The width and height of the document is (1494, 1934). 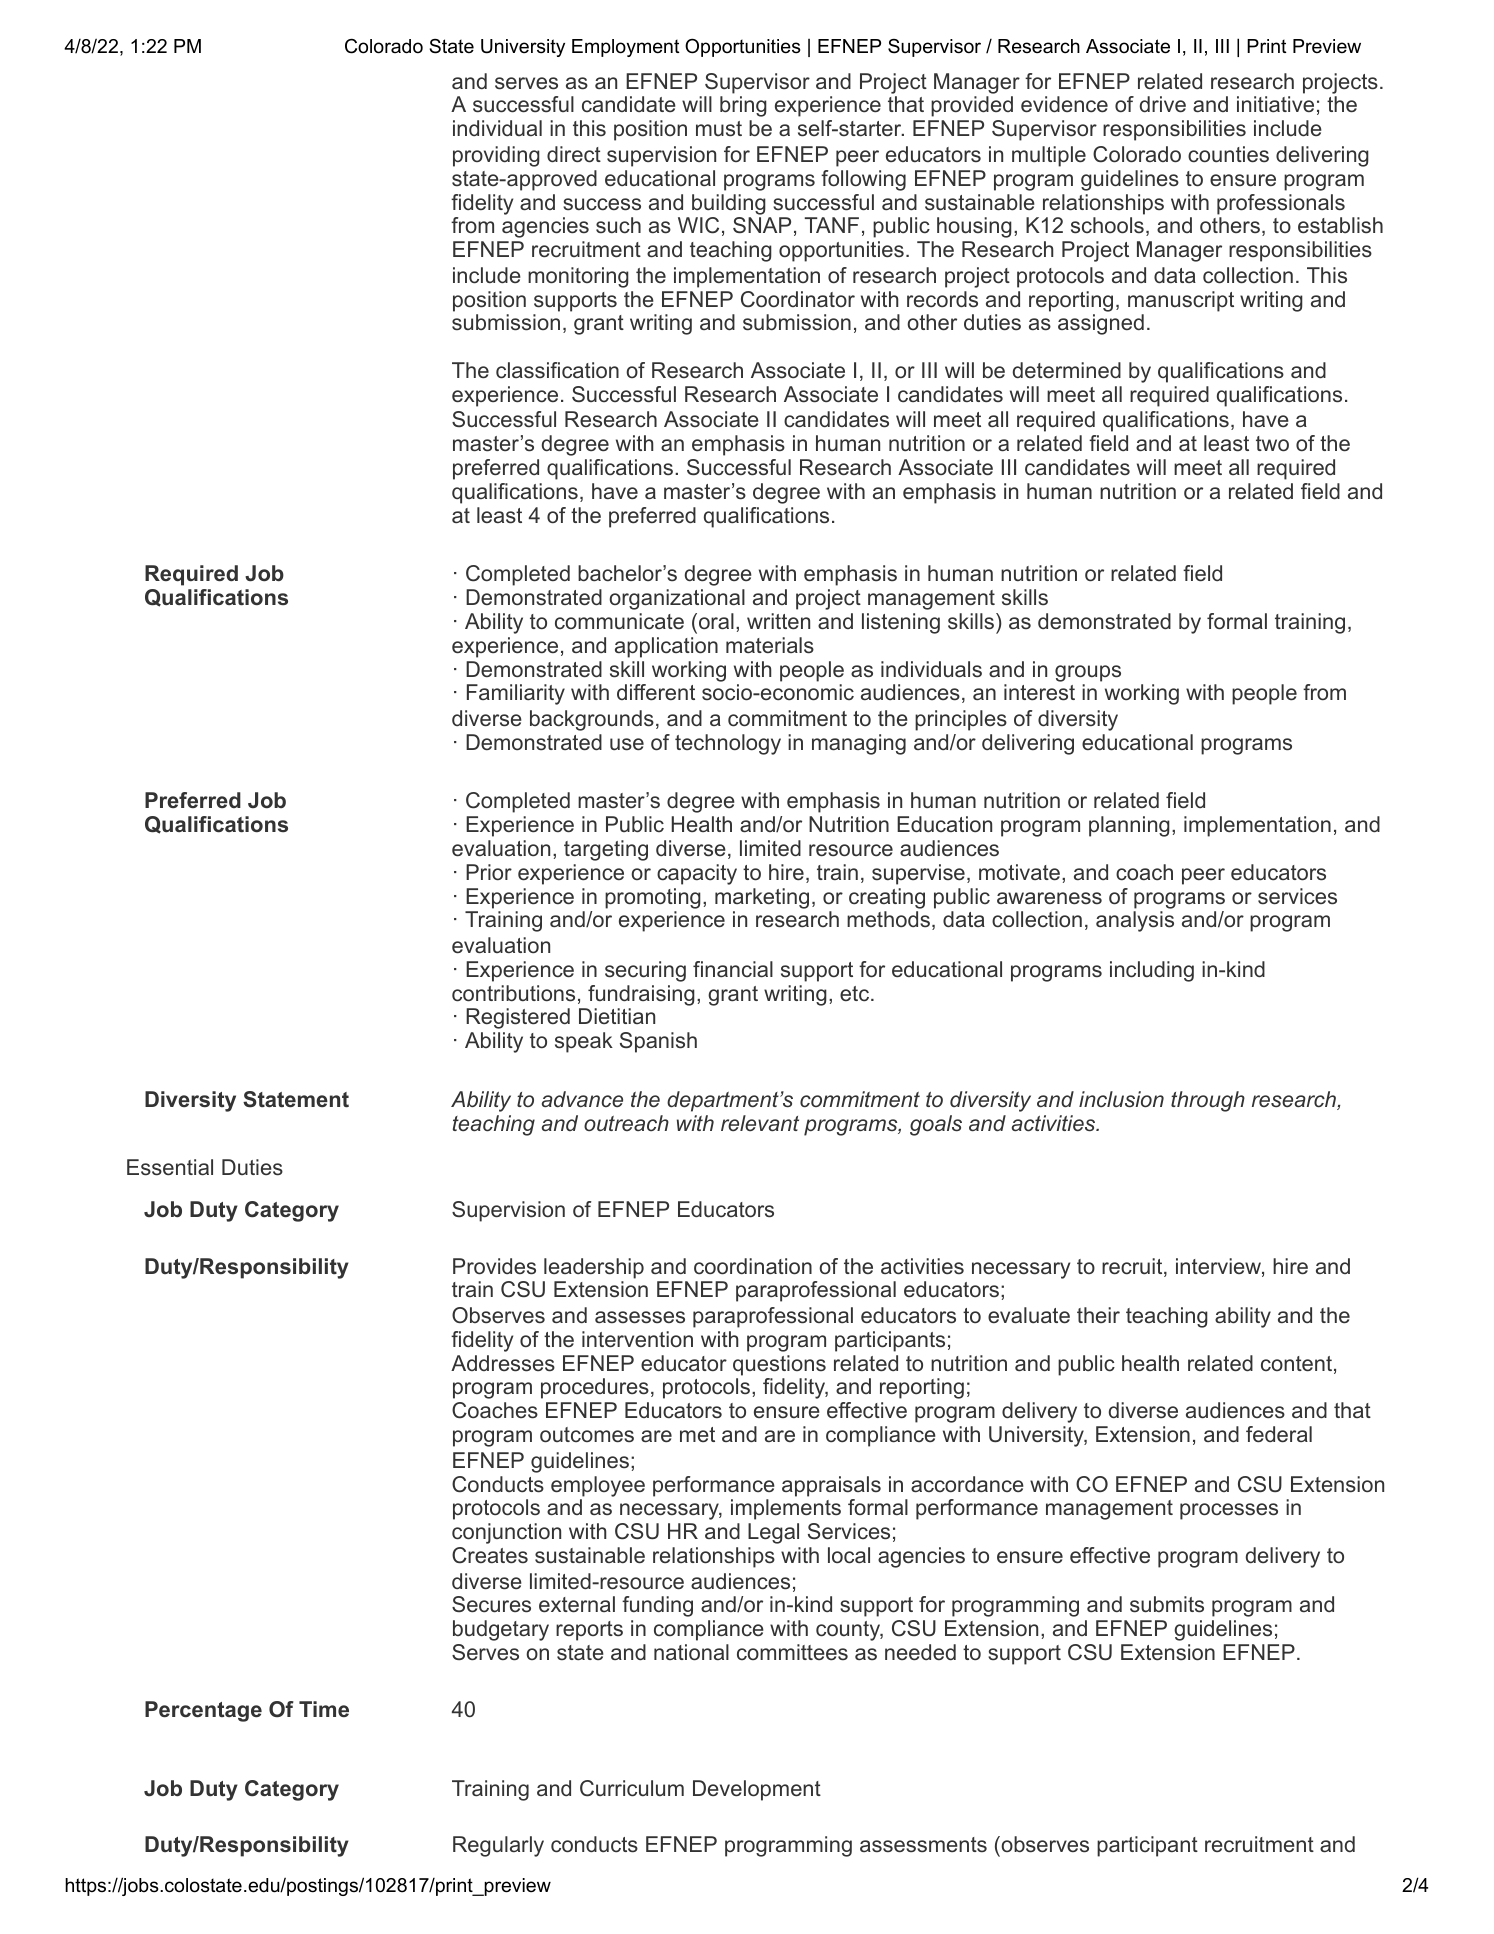 I want to click on coordination, so click(x=753, y=1266).
